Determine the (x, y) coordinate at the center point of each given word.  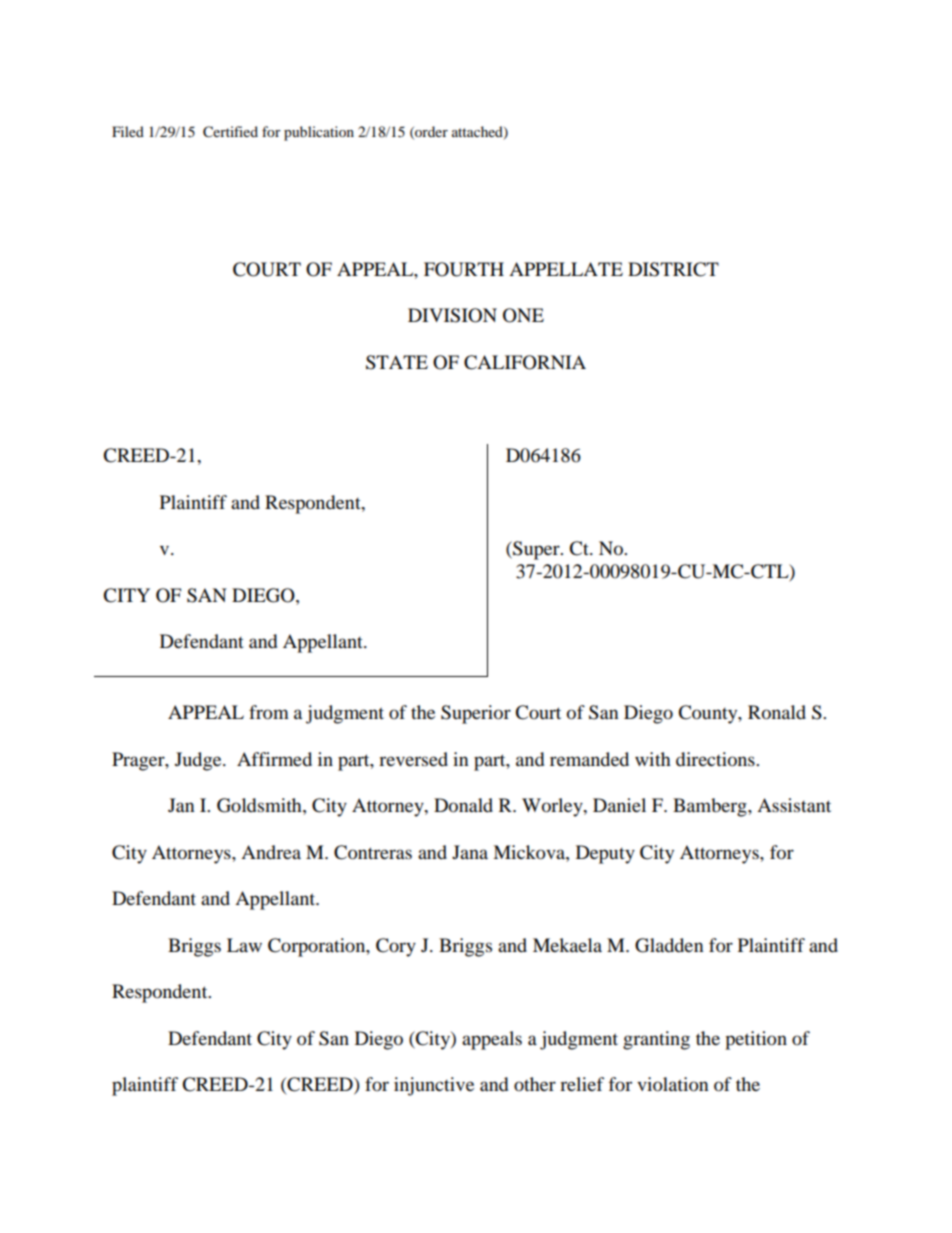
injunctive (434, 1086)
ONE (523, 315)
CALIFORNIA (525, 362)
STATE (397, 362)
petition (756, 1040)
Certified (230, 132)
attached (478, 133)
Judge (199, 761)
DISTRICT (673, 269)
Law (244, 945)
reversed (413, 759)
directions (716, 759)
